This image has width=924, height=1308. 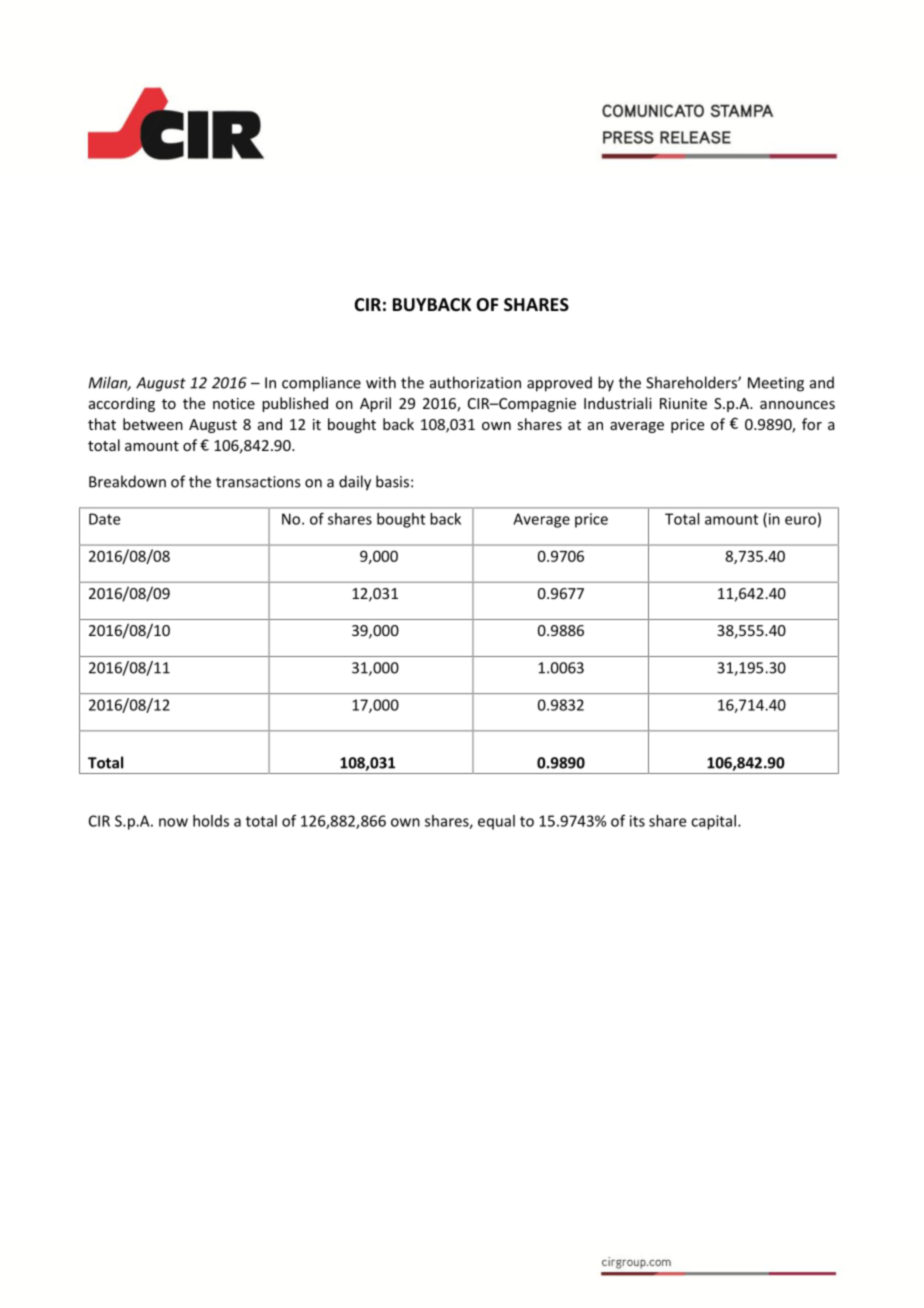 I want to click on euro, so click(x=800, y=520).
